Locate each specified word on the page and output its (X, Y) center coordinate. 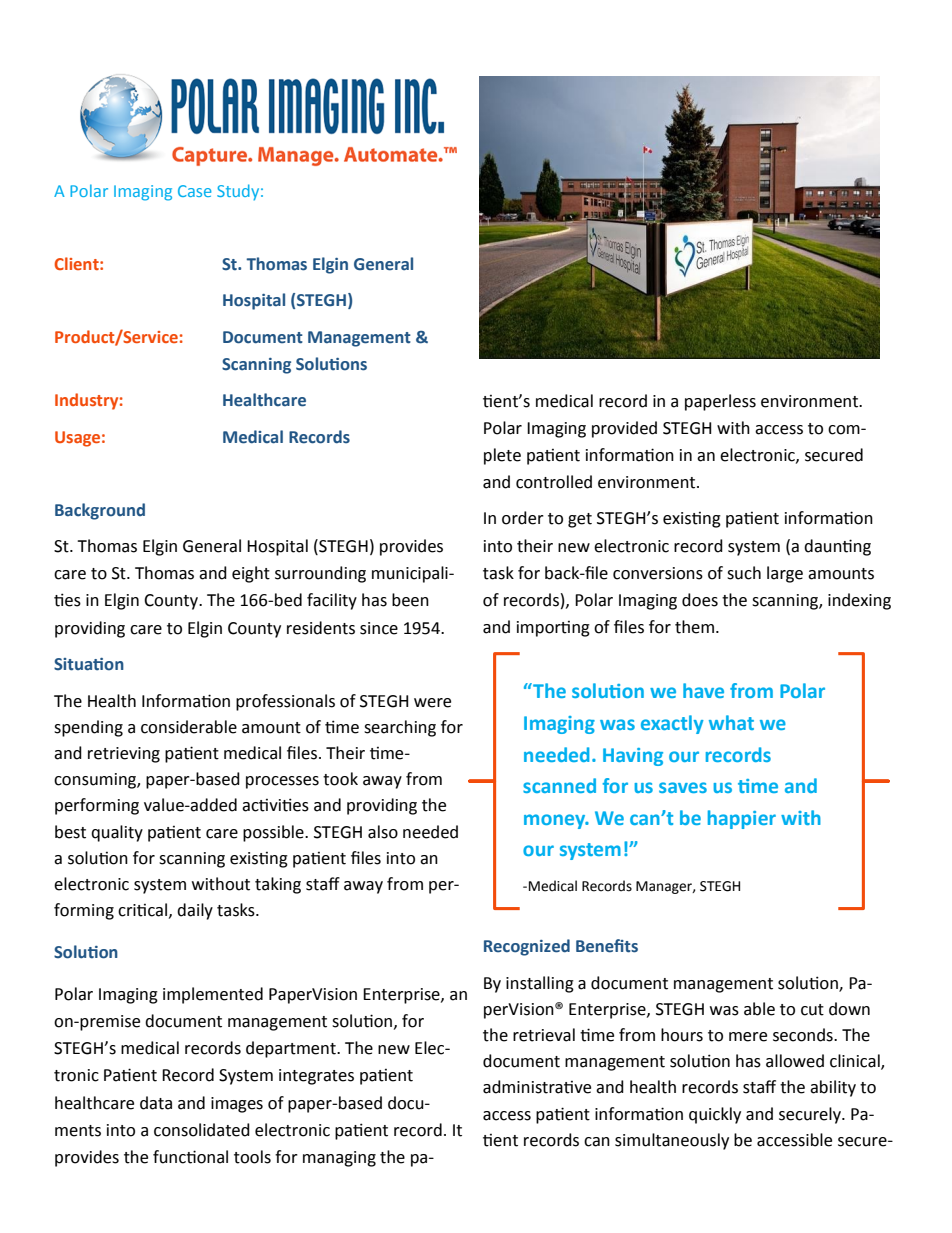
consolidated (202, 1130)
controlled (554, 482)
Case (194, 191)
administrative (537, 1087)
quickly (715, 1115)
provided (624, 429)
